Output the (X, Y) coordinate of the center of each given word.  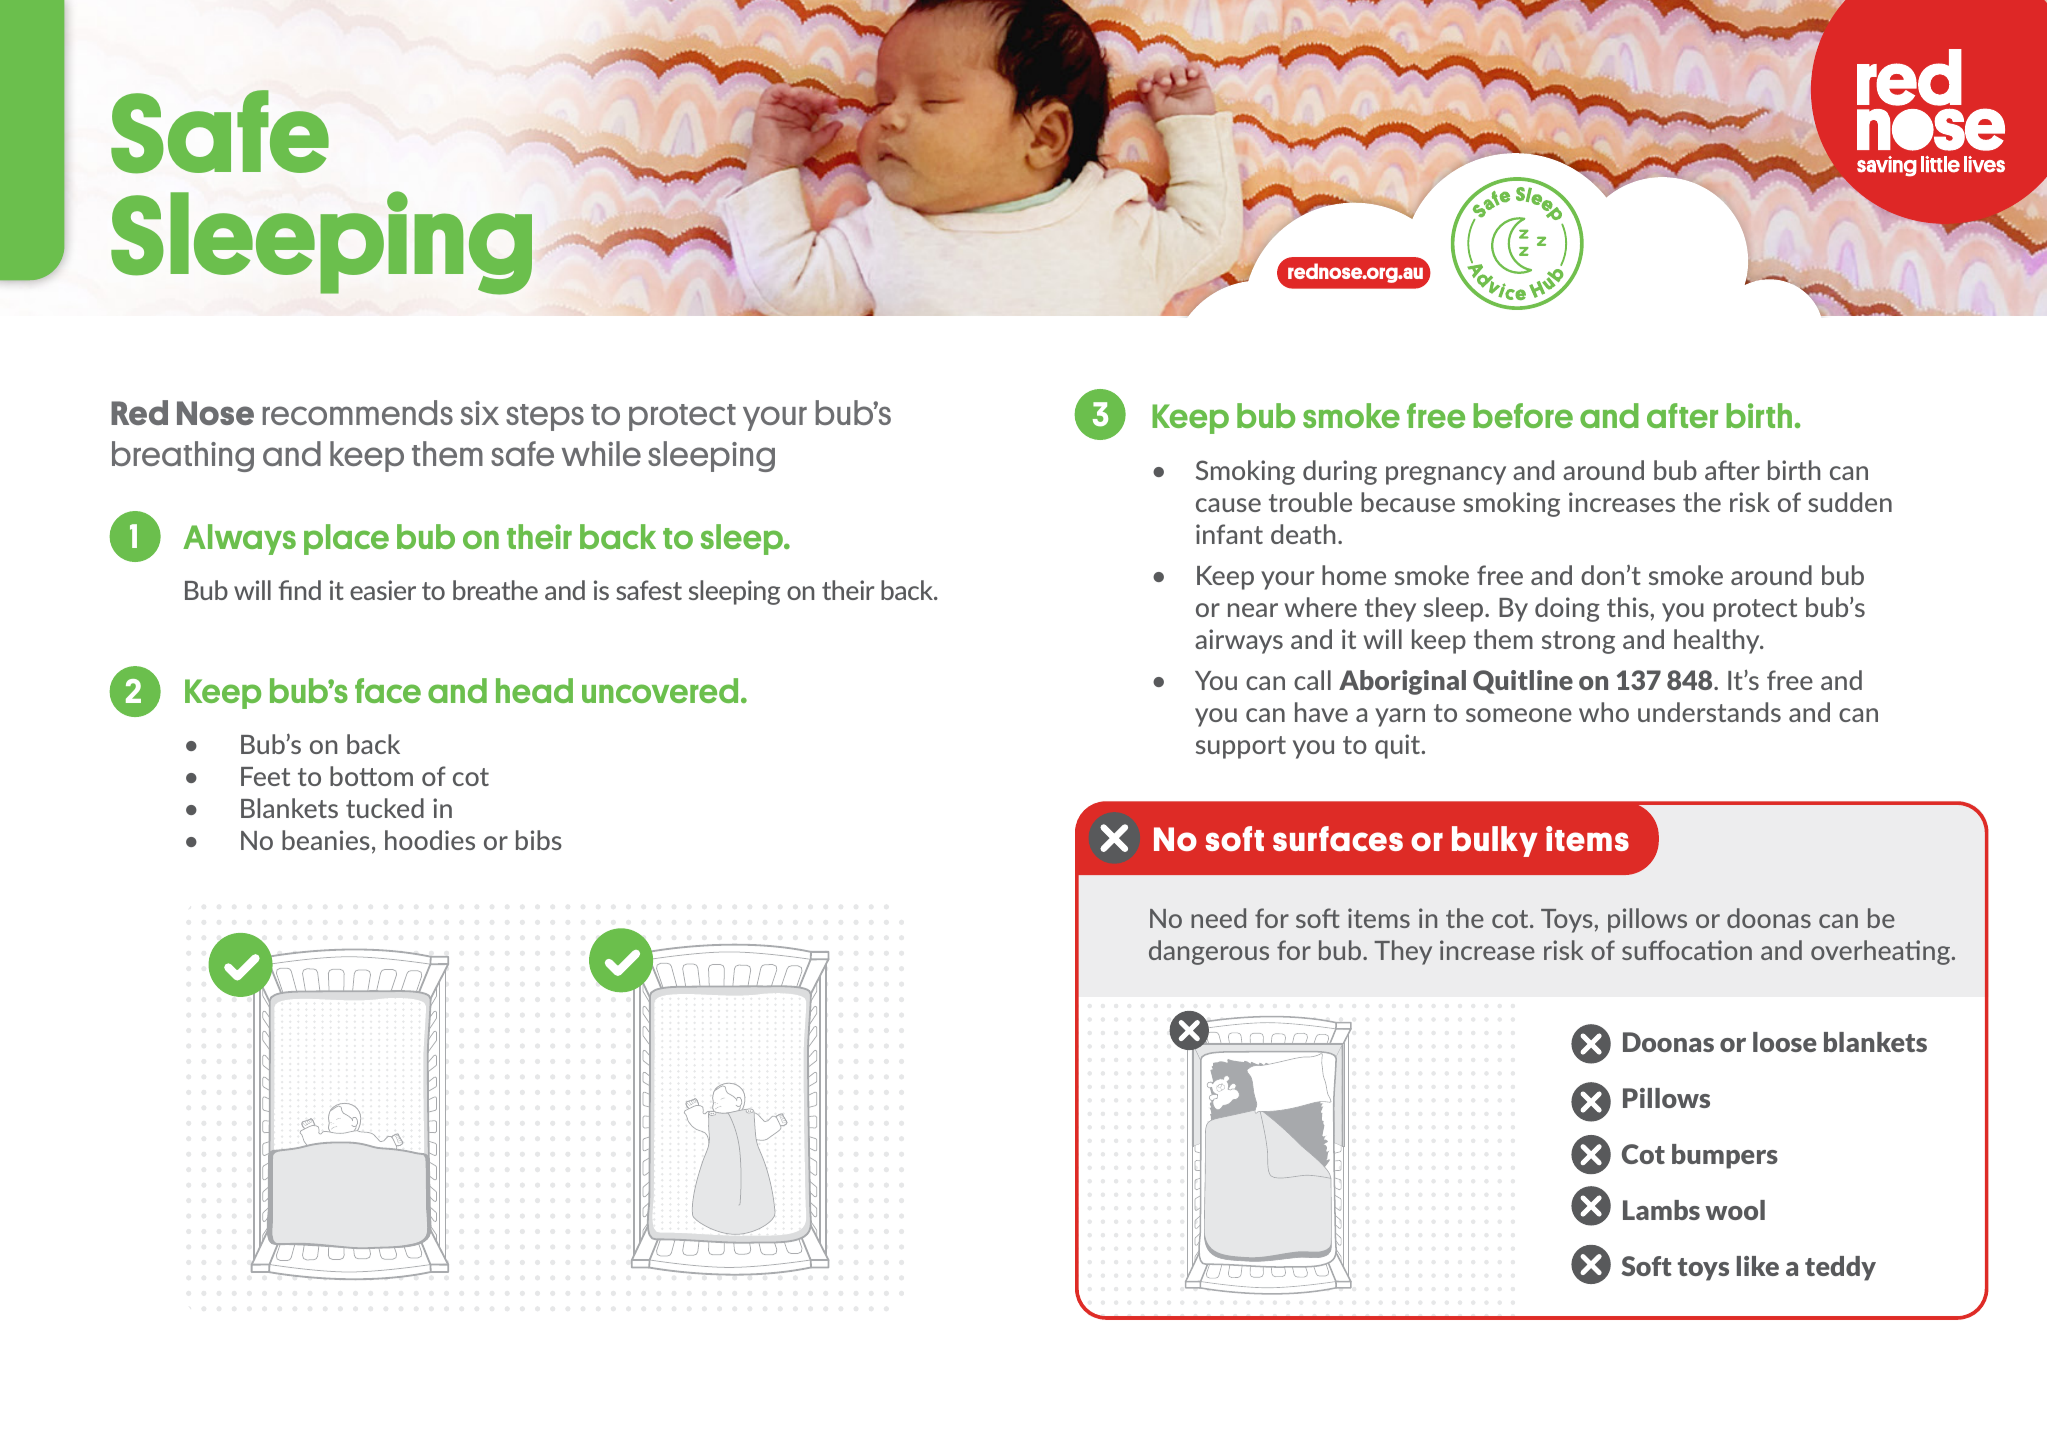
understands (1709, 712)
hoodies (430, 840)
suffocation (1687, 950)
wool (1735, 1210)
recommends (358, 412)
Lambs (1661, 1210)
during (1340, 472)
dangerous (1209, 952)
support (1241, 747)
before (1523, 415)
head (534, 690)
